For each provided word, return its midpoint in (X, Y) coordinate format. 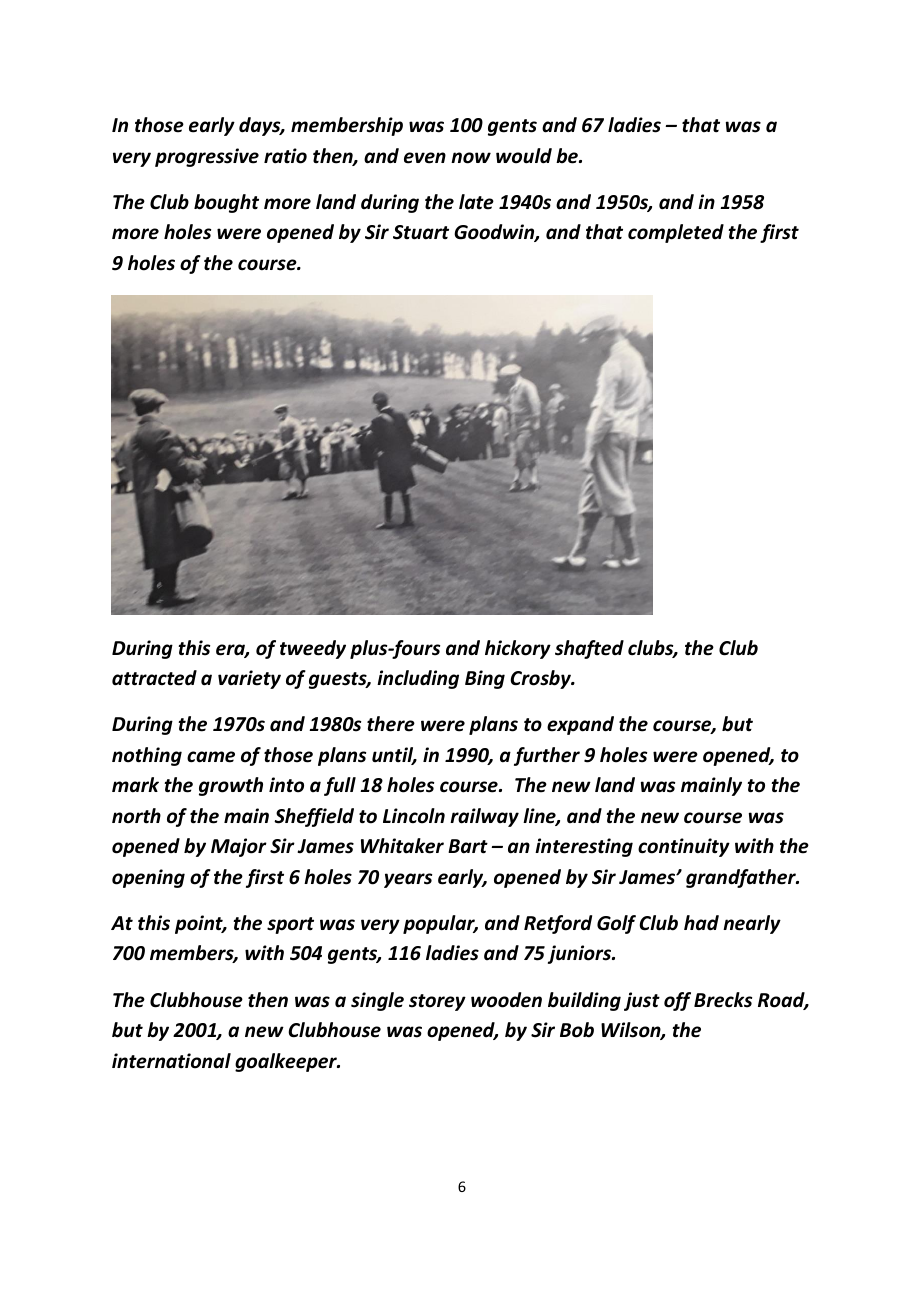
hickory (518, 649)
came (211, 757)
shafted (589, 649)
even (425, 158)
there (391, 724)
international (171, 1061)
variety (249, 679)
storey (437, 1002)
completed (676, 233)
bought (226, 203)
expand (580, 725)
